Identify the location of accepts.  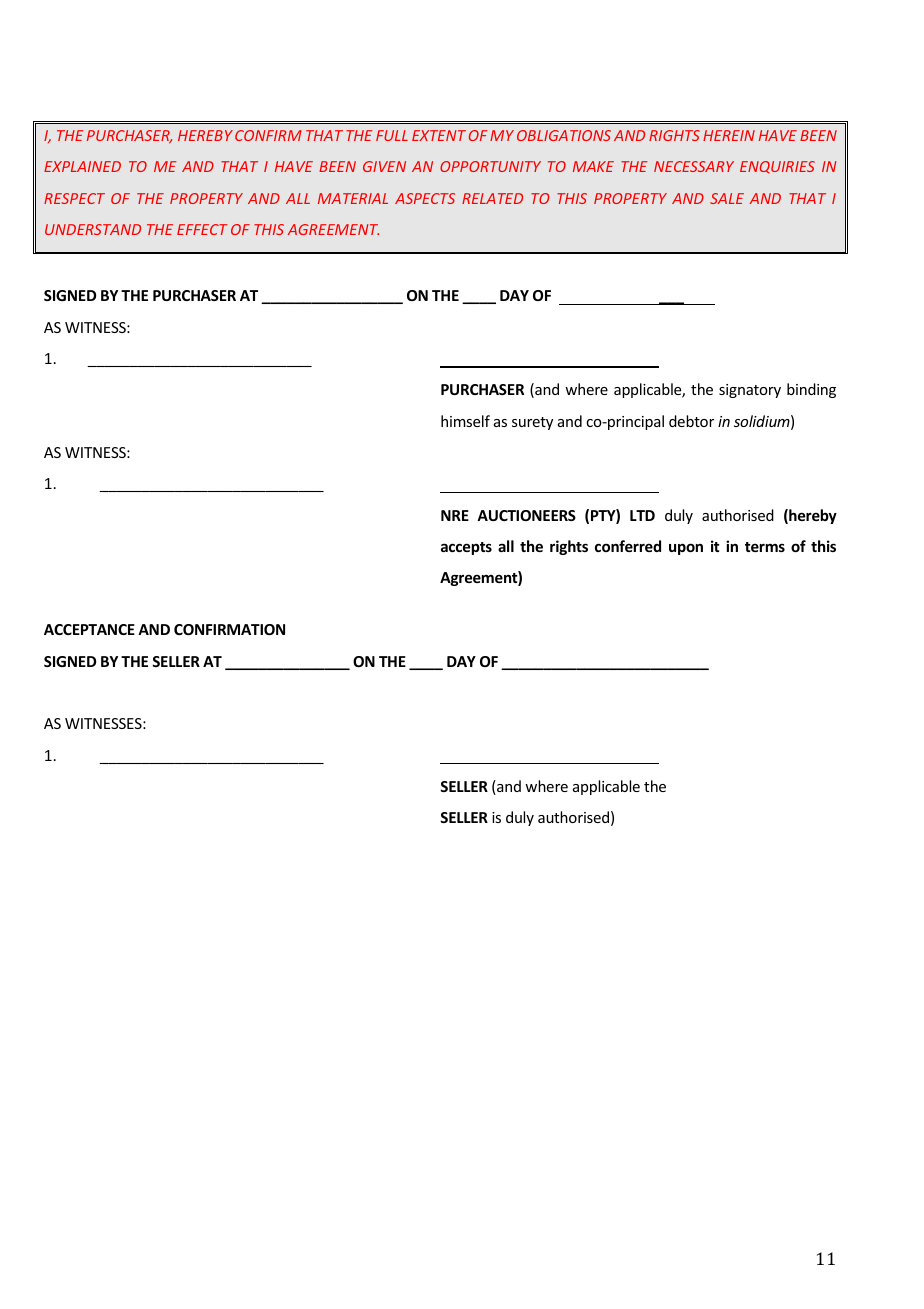
(466, 548).
